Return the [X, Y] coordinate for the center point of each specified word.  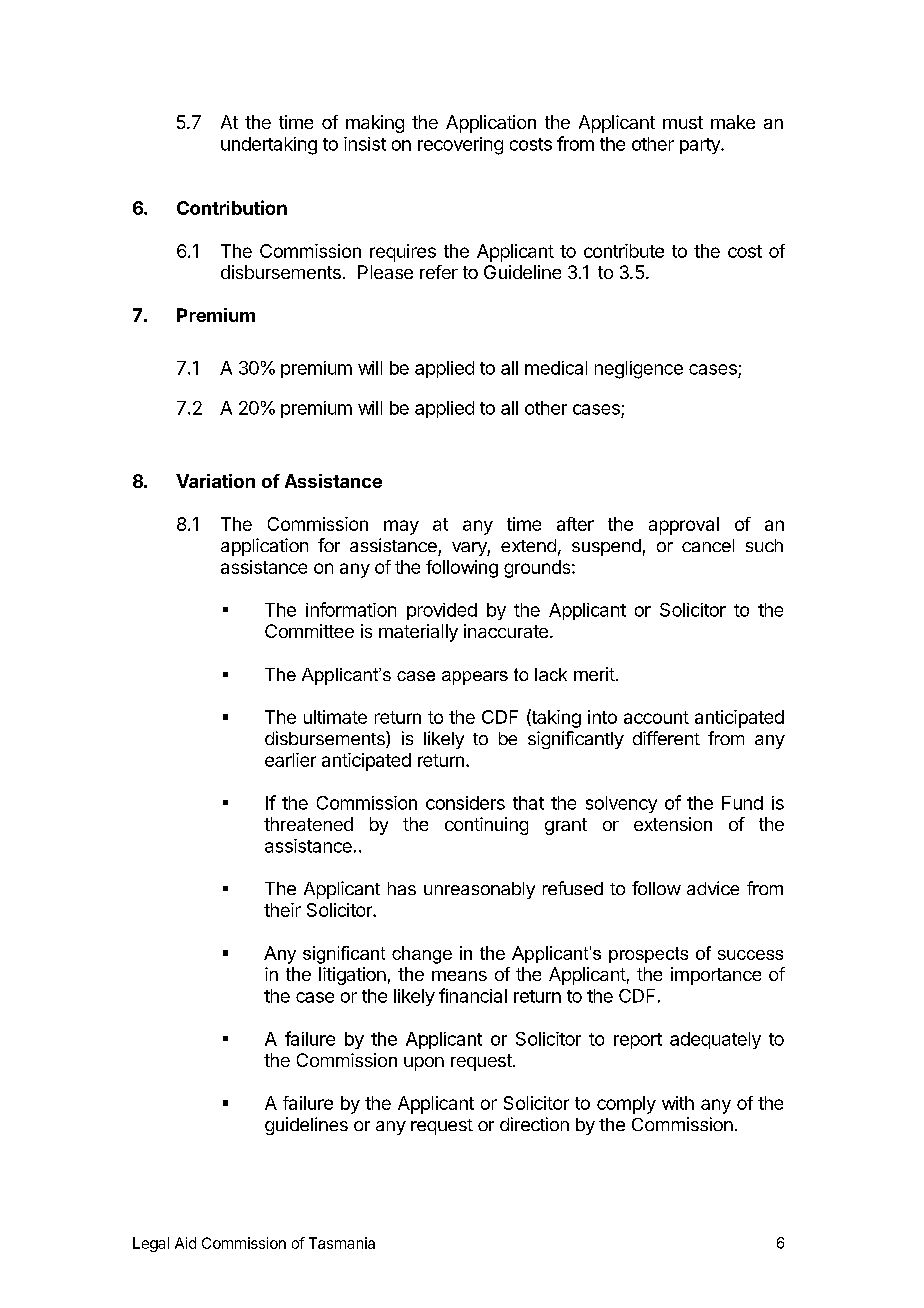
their [282, 910]
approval [684, 526]
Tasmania [342, 1243]
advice [713, 888]
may [401, 527]
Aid [185, 1243]
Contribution [232, 207]
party [701, 146]
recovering [460, 146]
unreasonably [479, 890]
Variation [215, 481]
